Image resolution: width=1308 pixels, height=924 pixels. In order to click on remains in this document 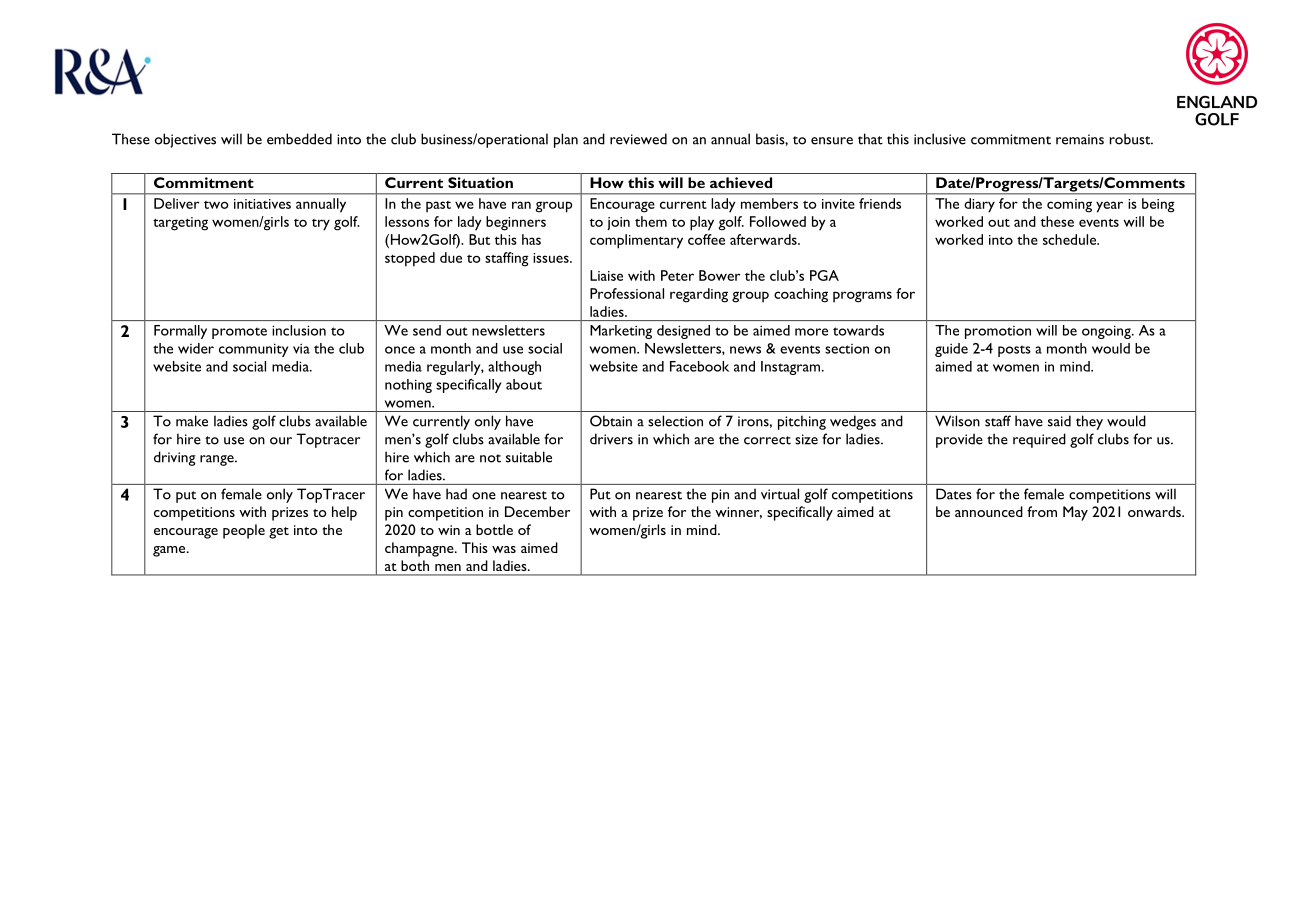, I will do `click(1080, 139)`.
